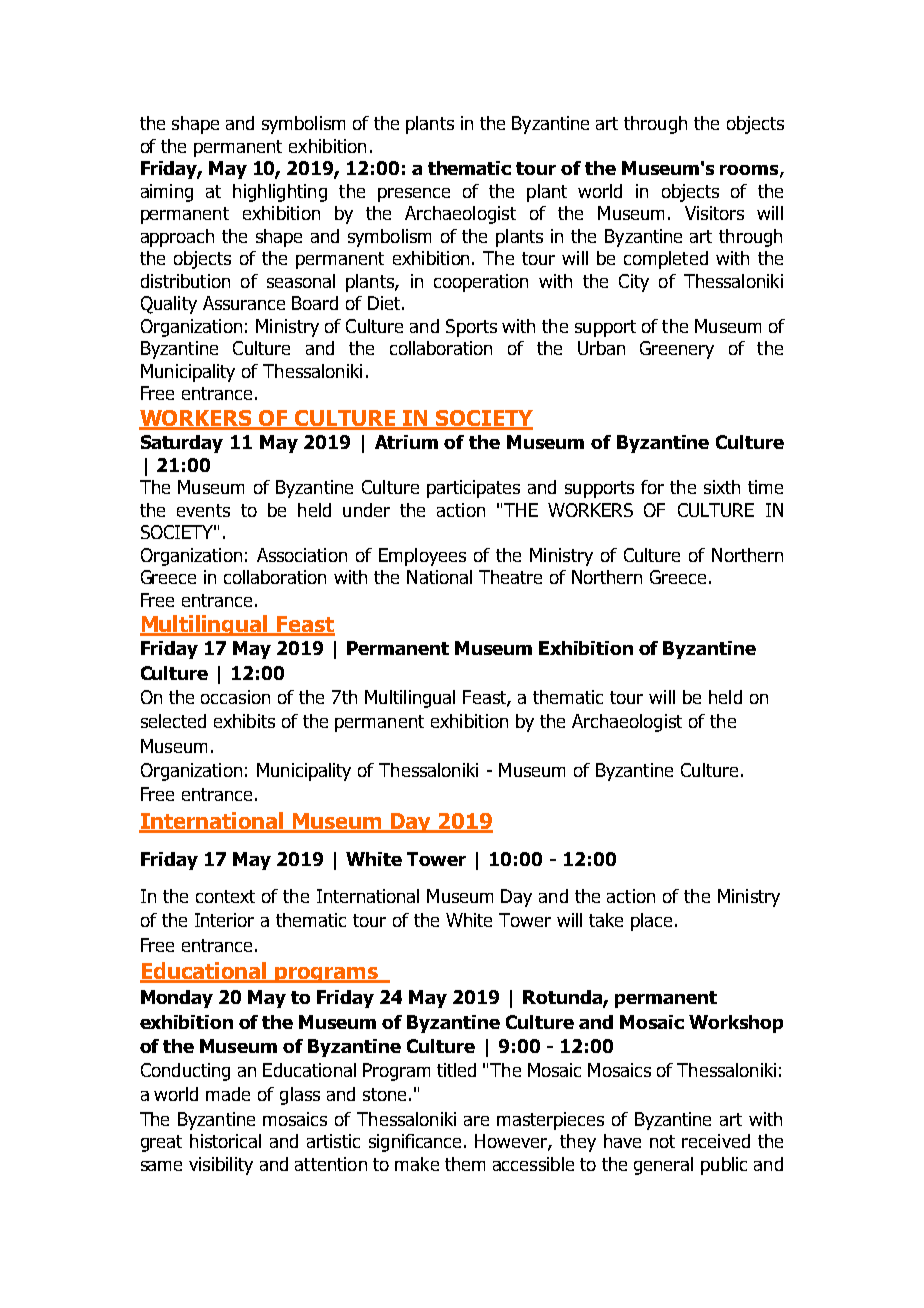 Image resolution: width=924 pixels, height=1308 pixels. Describe the element at coordinates (225, 896) in the screenshot. I see `context` at that location.
